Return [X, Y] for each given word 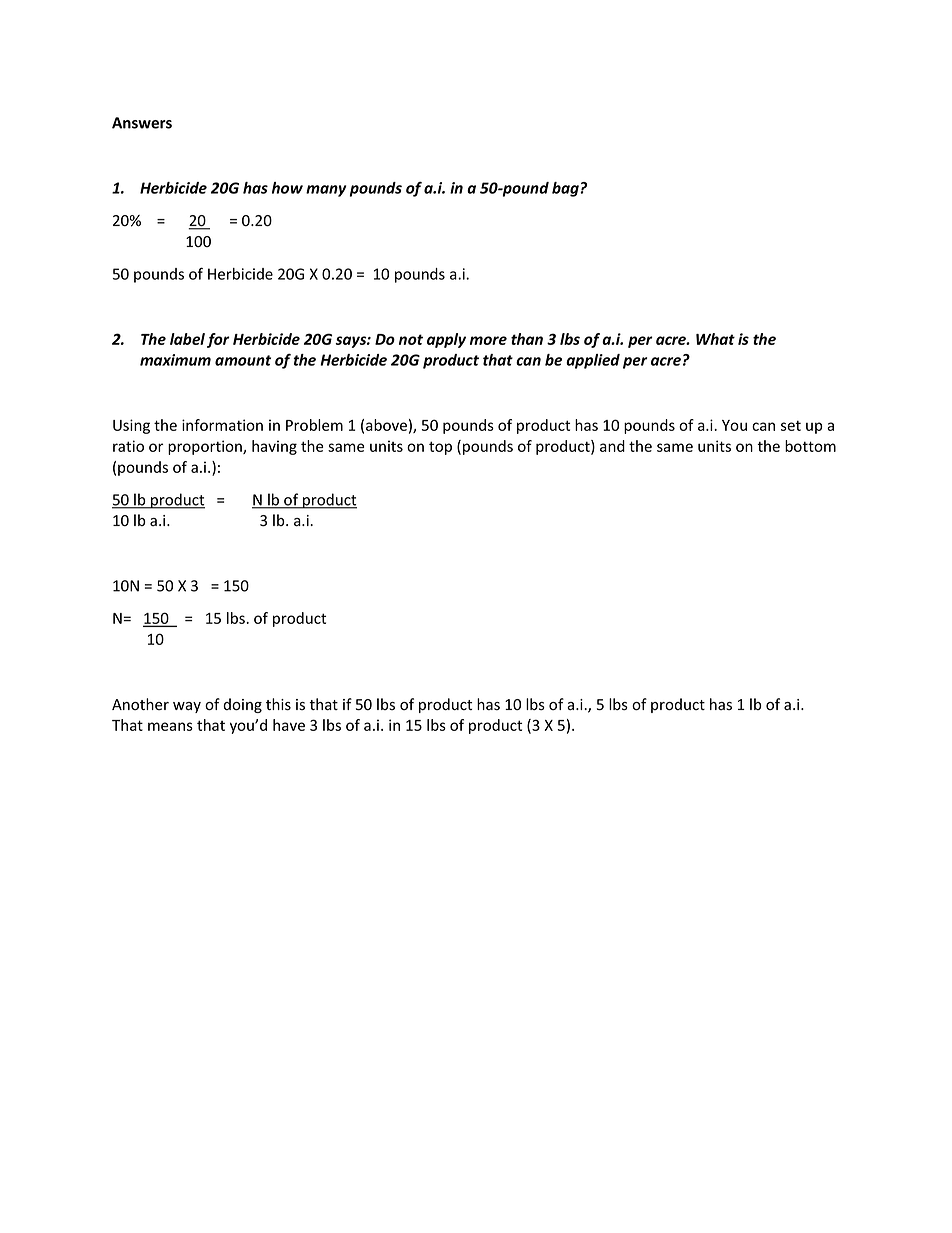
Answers [142, 123]
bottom [810, 446]
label [187, 339]
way [187, 707]
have [289, 725]
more [488, 340]
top [440, 448]
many [326, 191]
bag [566, 189]
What [715, 339]
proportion [206, 447]
